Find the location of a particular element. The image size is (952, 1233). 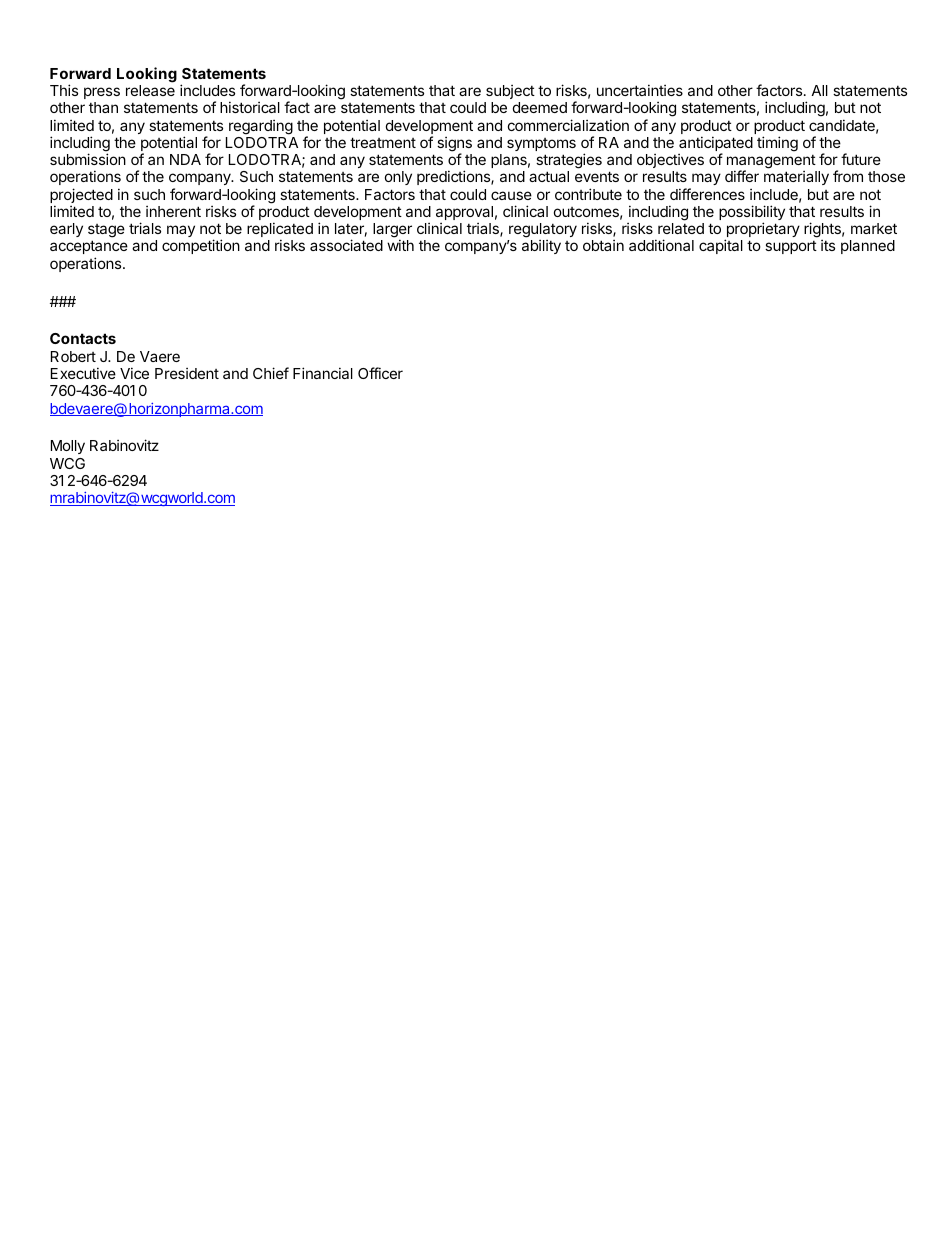

support is located at coordinates (791, 247).
